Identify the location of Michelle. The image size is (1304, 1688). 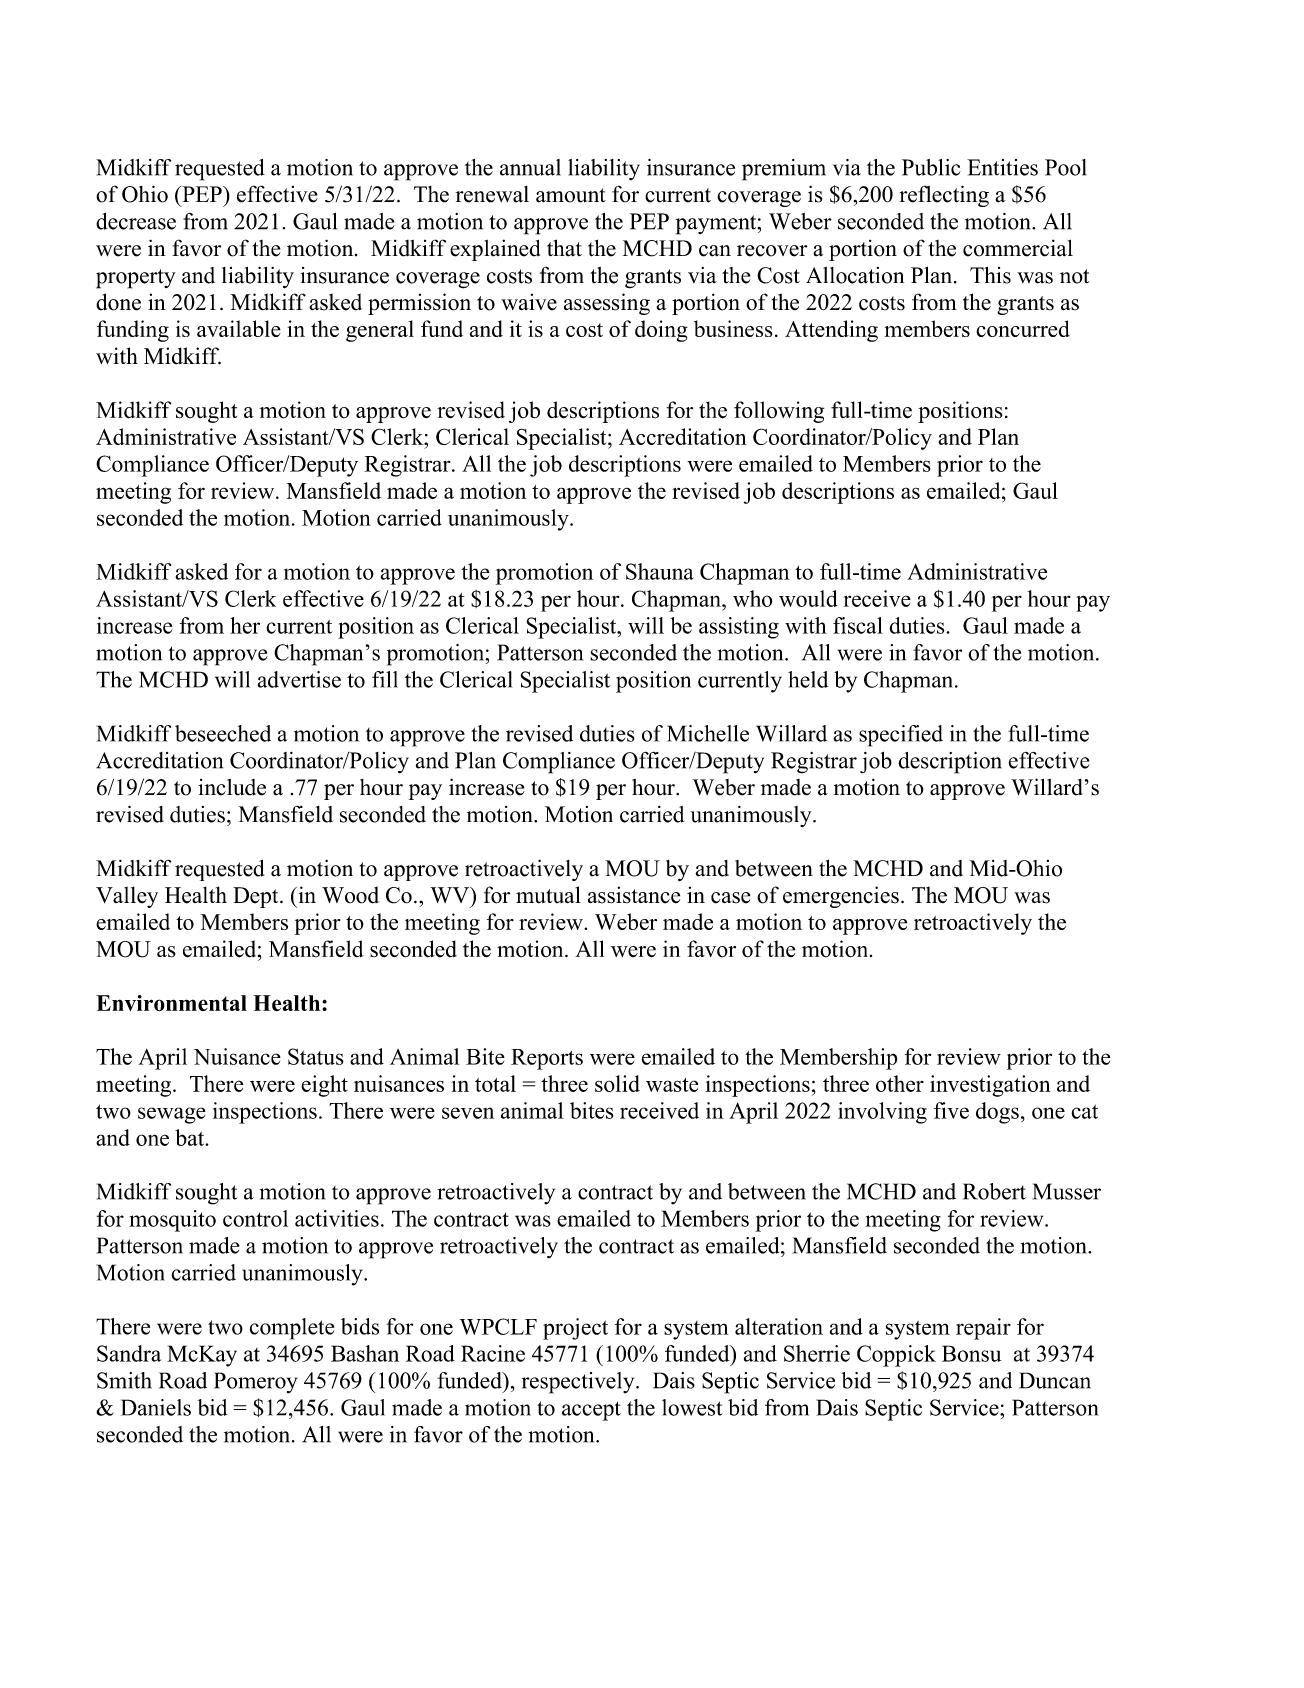
(708, 733).
